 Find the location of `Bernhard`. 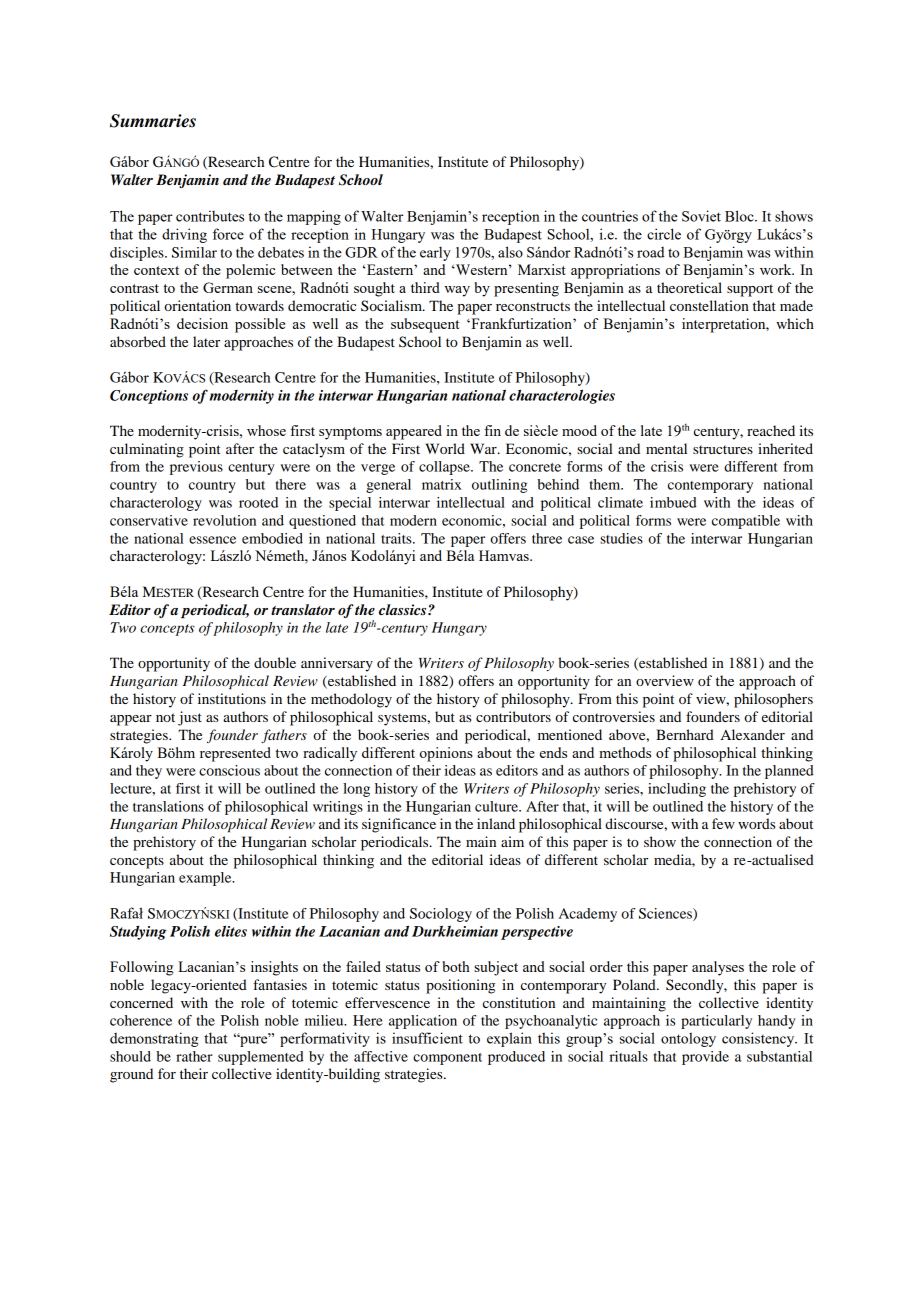

Bernhard is located at coordinates (685, 734).
